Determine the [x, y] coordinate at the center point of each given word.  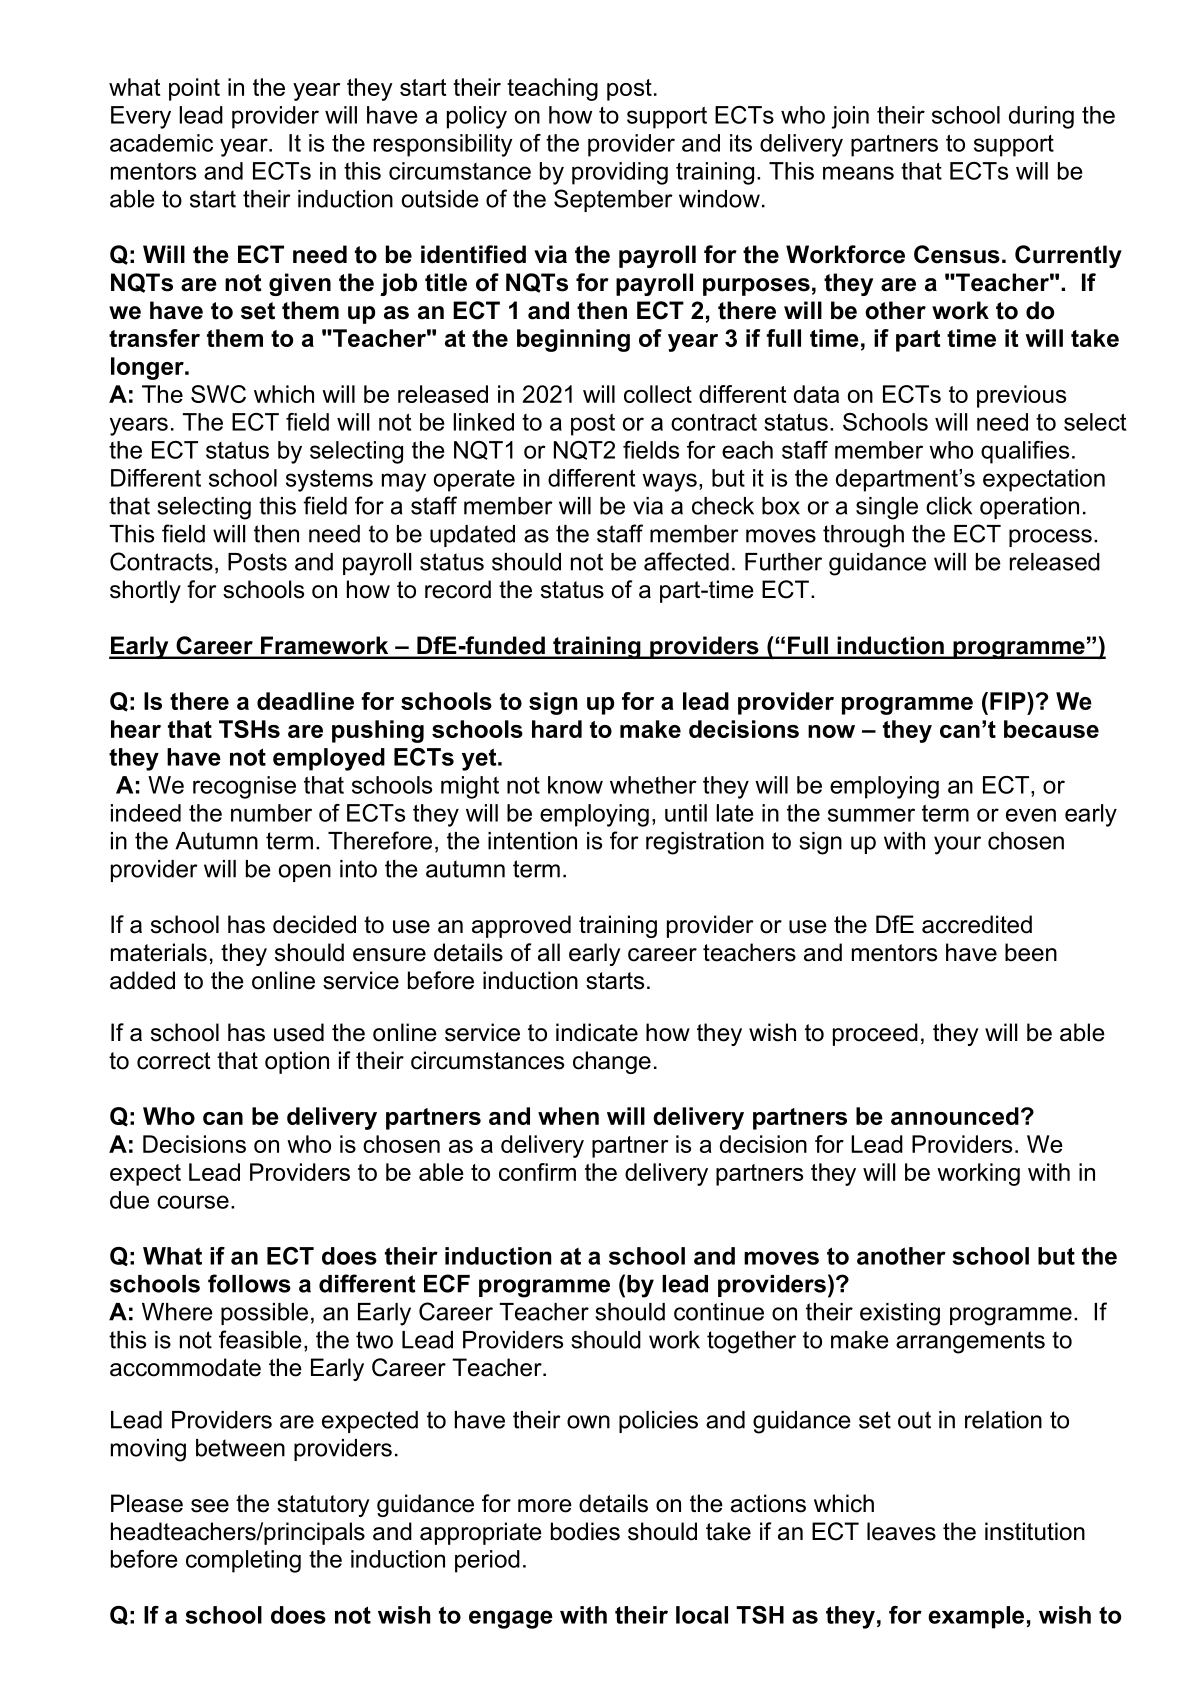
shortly [145, 591]
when [568, 1116]
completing [243, 1561]
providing [620, 173]
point [194, 89]
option [297, 1062]
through [863, 536]
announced [955, 1116]
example [976, 1617]
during [1041, 117]
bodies [585, 1531]
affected [686, 561]
